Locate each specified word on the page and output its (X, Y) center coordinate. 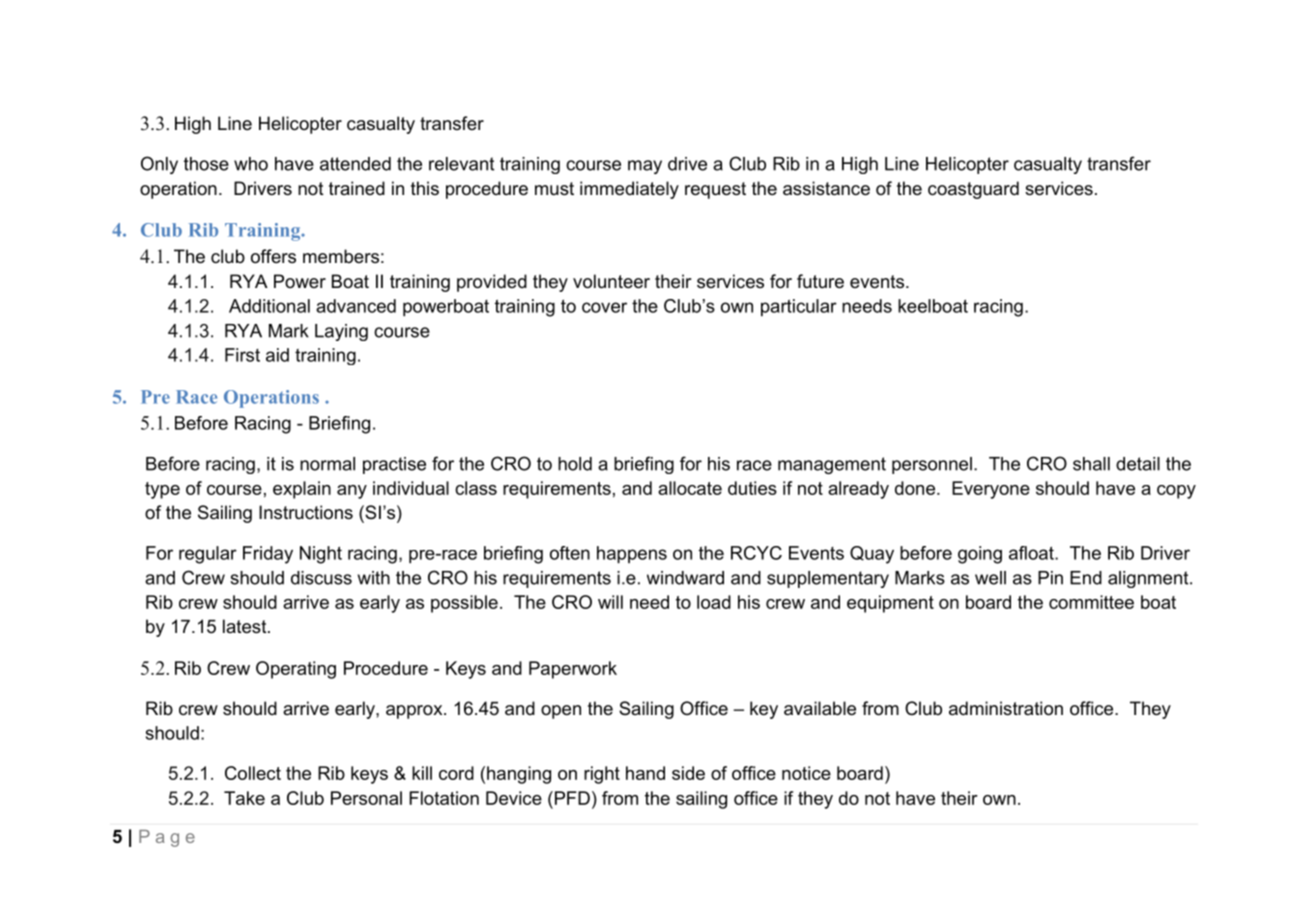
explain (302, 490)
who (251, 164)
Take (244, 798)
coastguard (973, 190)
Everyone (991, 490)
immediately (629, 190)
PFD (571, 798)
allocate (690, 488)
